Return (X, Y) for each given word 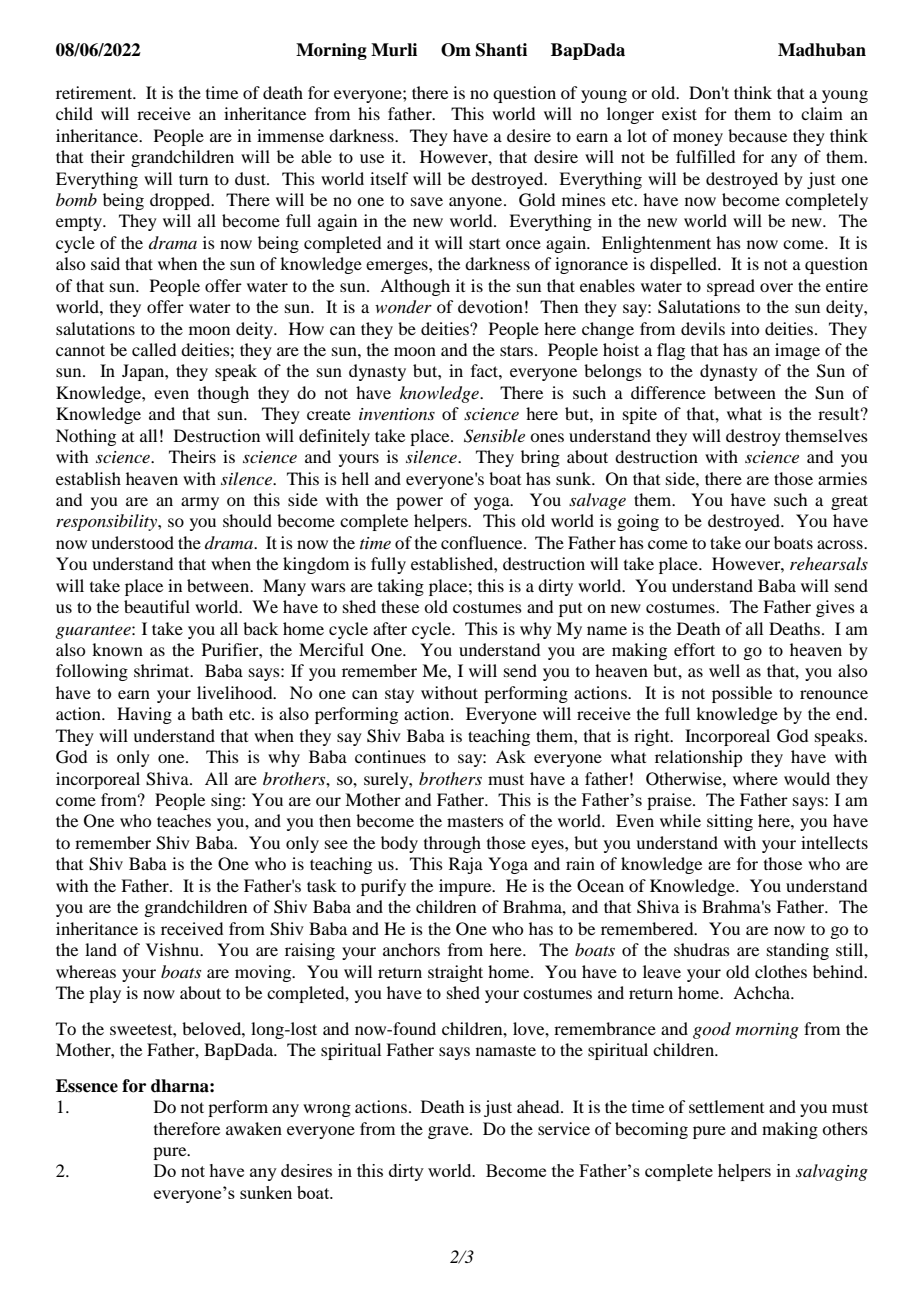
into (745, 328)
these (400, 606)
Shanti (501, 50)
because (757, 135)
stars (516, 350)
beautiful (157, 606)
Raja (466, 865)
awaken (254, 1128)
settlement (726, 1106)
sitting (730, 822)
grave (449, 1132)
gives (835, 608)
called (154, 349)
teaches (184, 820)
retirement (95, 92)
